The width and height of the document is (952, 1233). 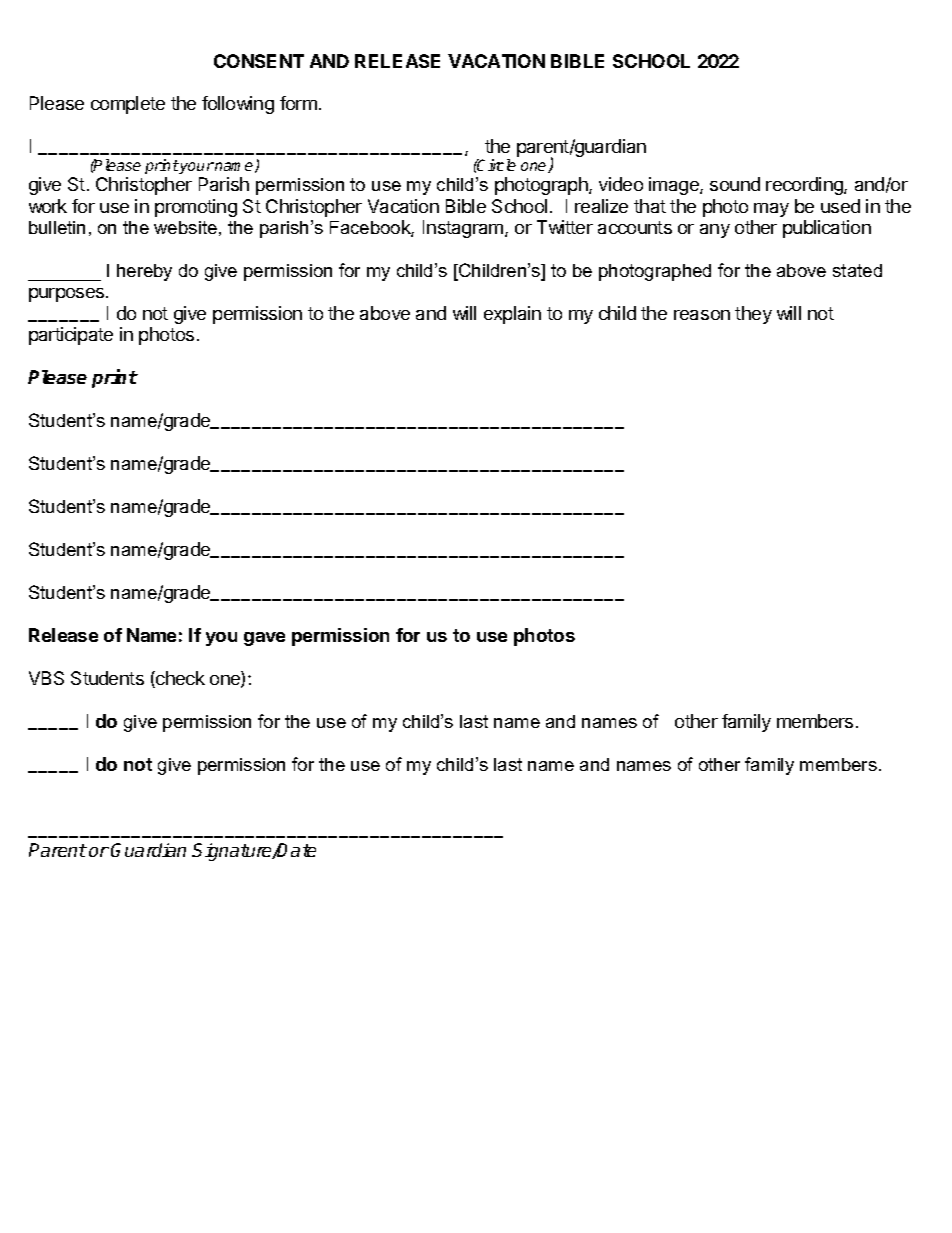 I want to click on they, so click(x=753, y=315).
